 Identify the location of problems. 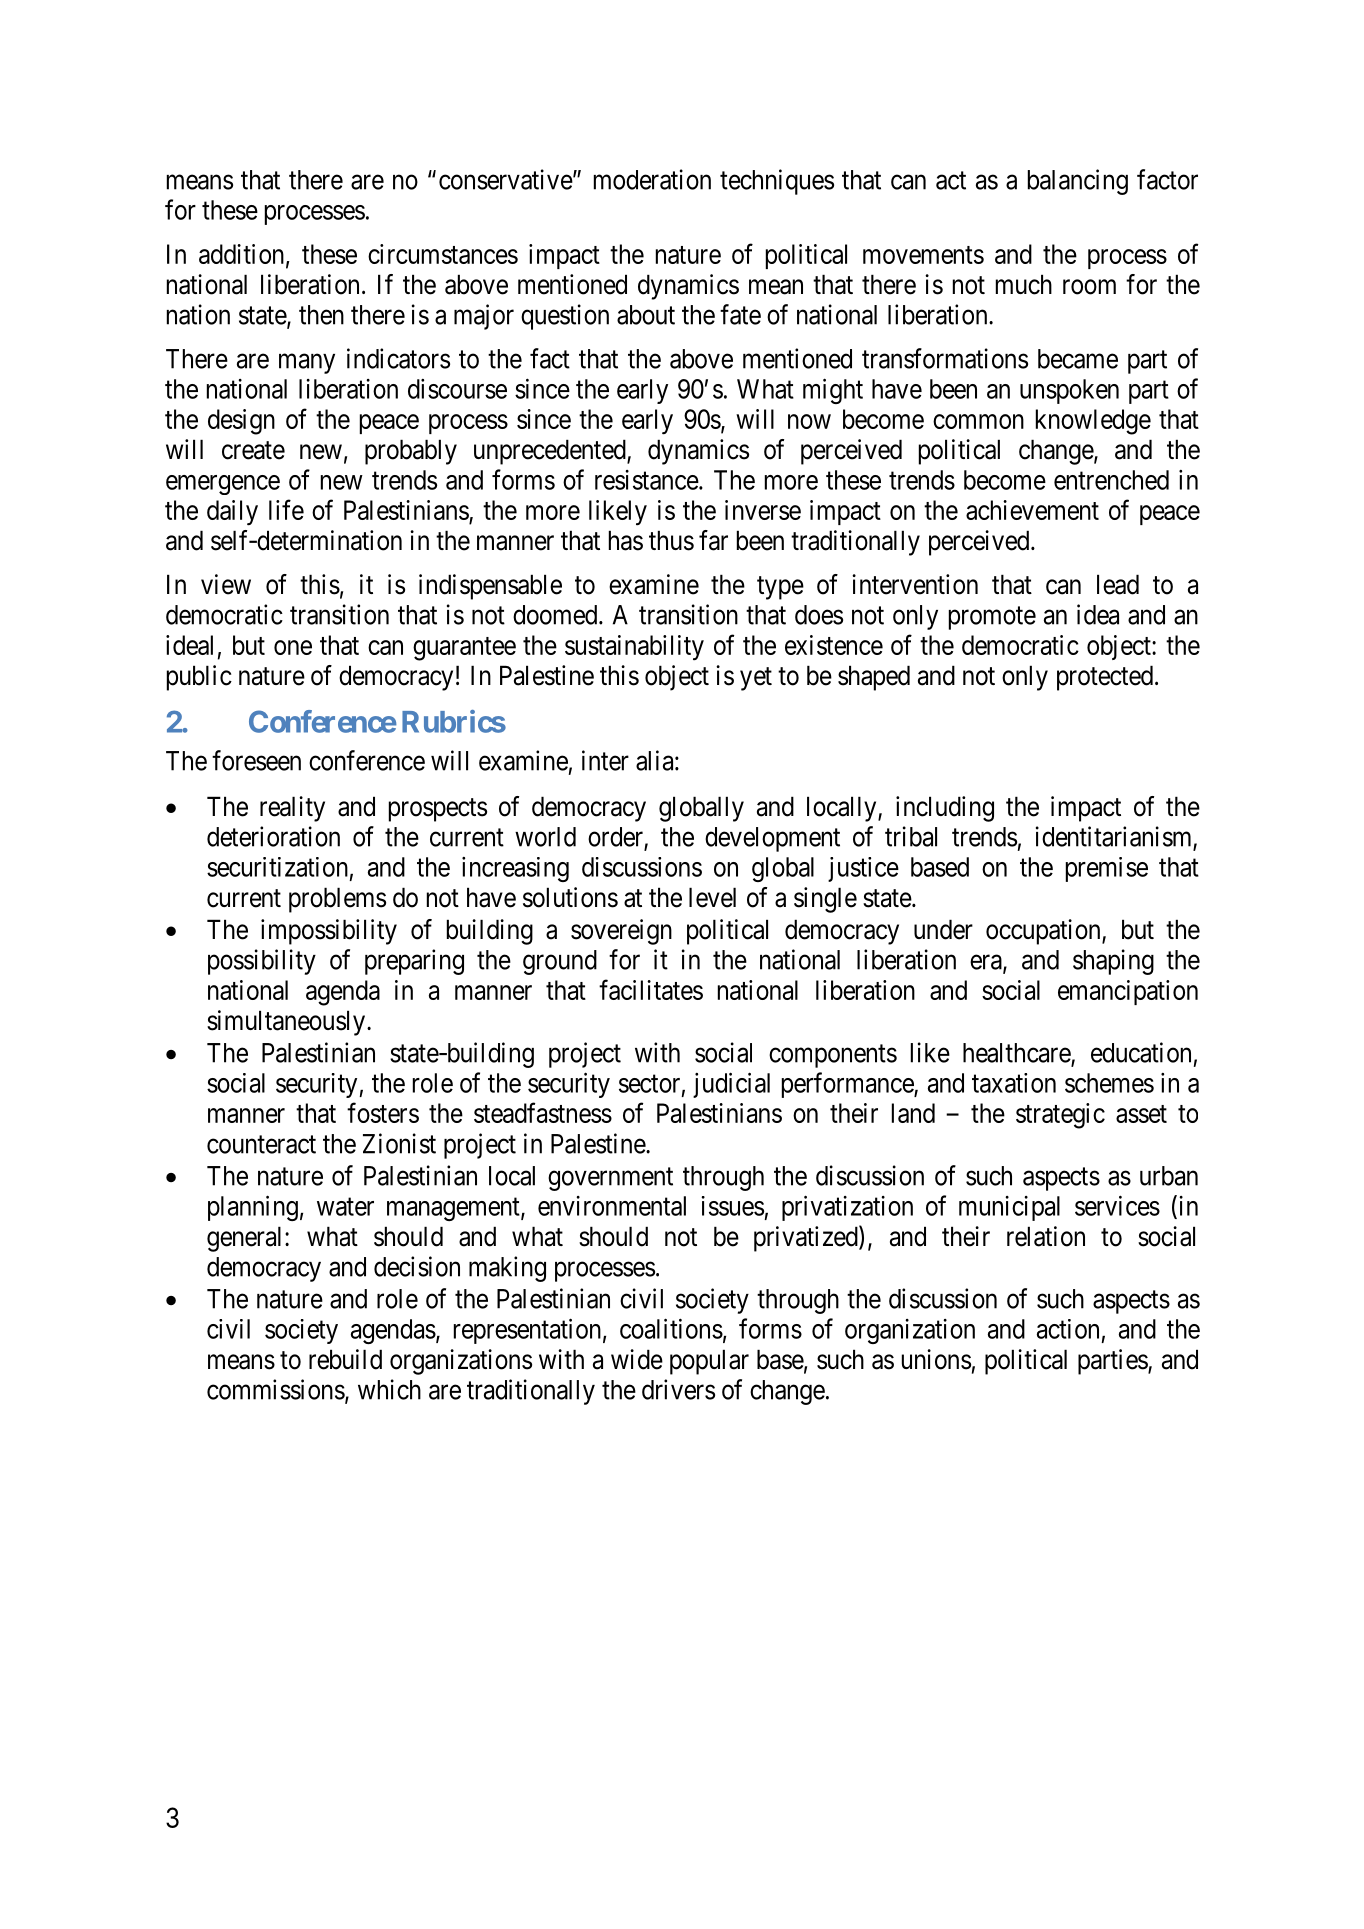
(337, 900).
